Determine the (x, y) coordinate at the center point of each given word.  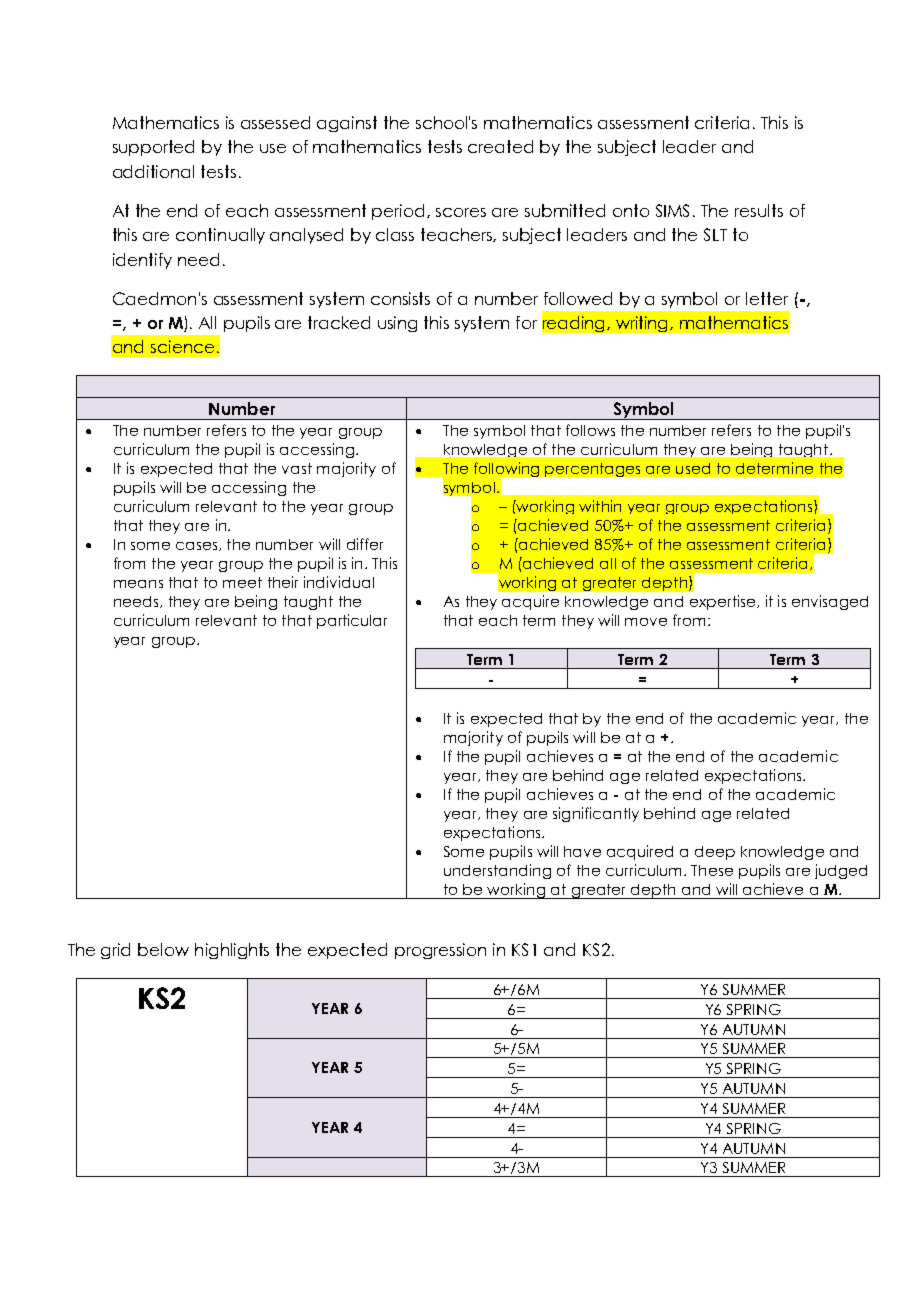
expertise (724, 602)
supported (153, 148)
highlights (232, 951)
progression (440, 951)
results (759, 210)
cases (198, 546)
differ (365, 544)
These (712, 870)
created (500, 146)
